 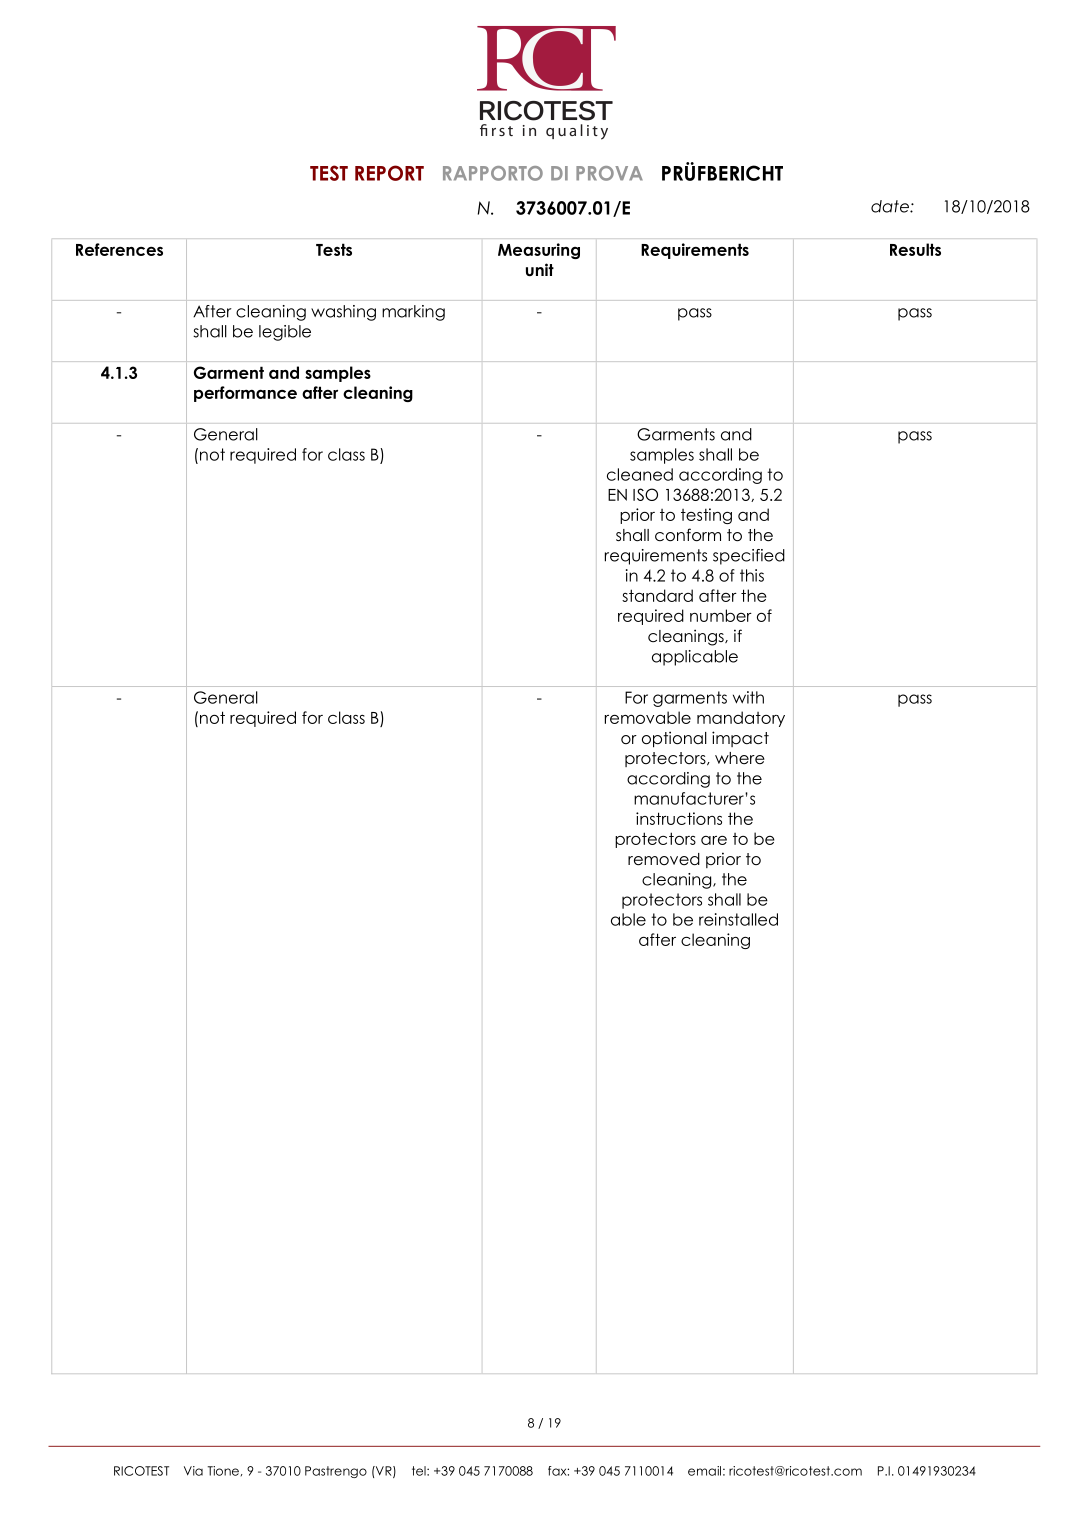 What do you see at coordinates (539, 251) in the page?
I see `Measuring` at bounding box center [539, 251].
